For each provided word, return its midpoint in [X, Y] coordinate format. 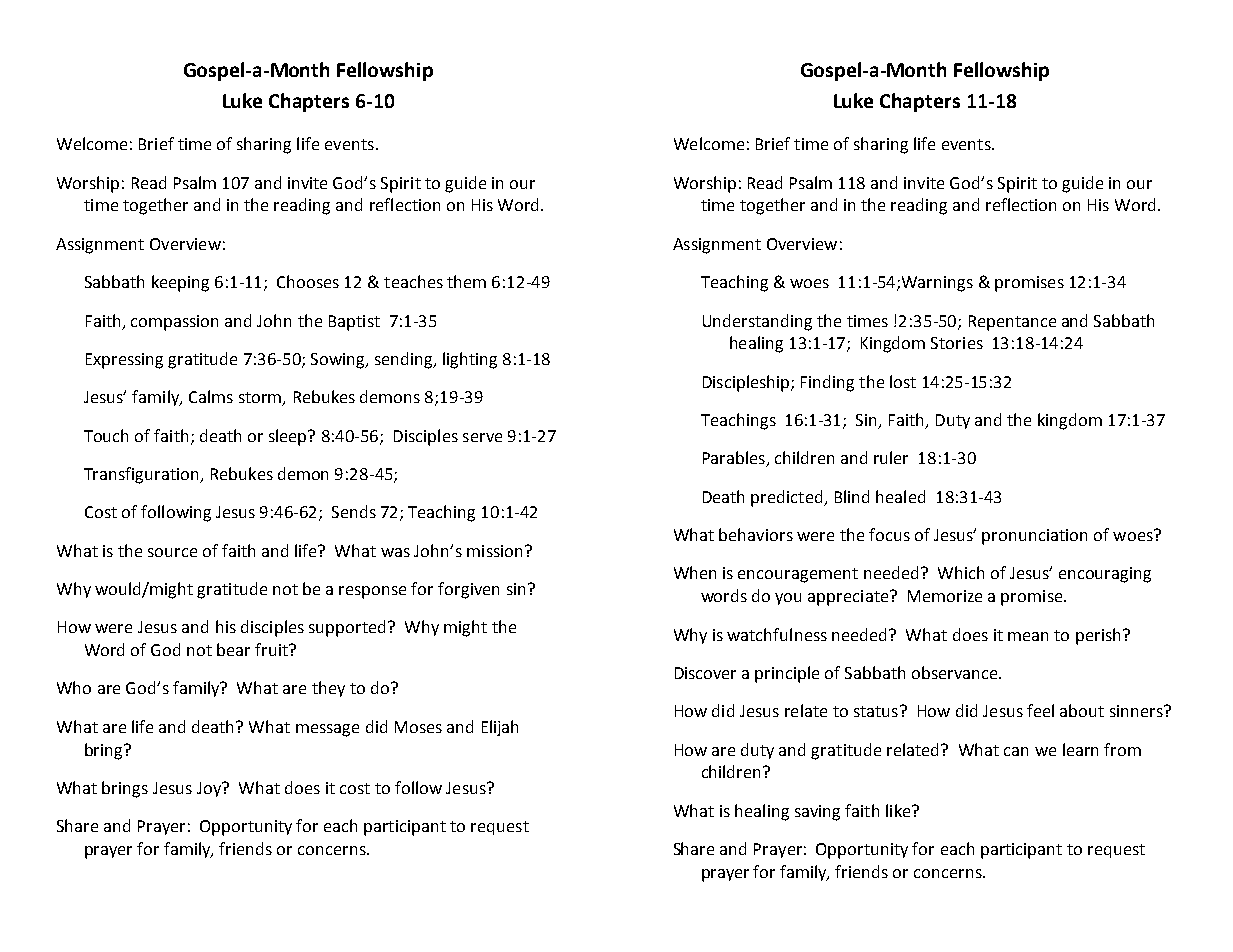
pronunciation [1034, 537]
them [466, 281]
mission [494, 551]
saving [817, 813]
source [172, 552]
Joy [210, 789]
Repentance [1012, 323]
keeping [180, 283]
